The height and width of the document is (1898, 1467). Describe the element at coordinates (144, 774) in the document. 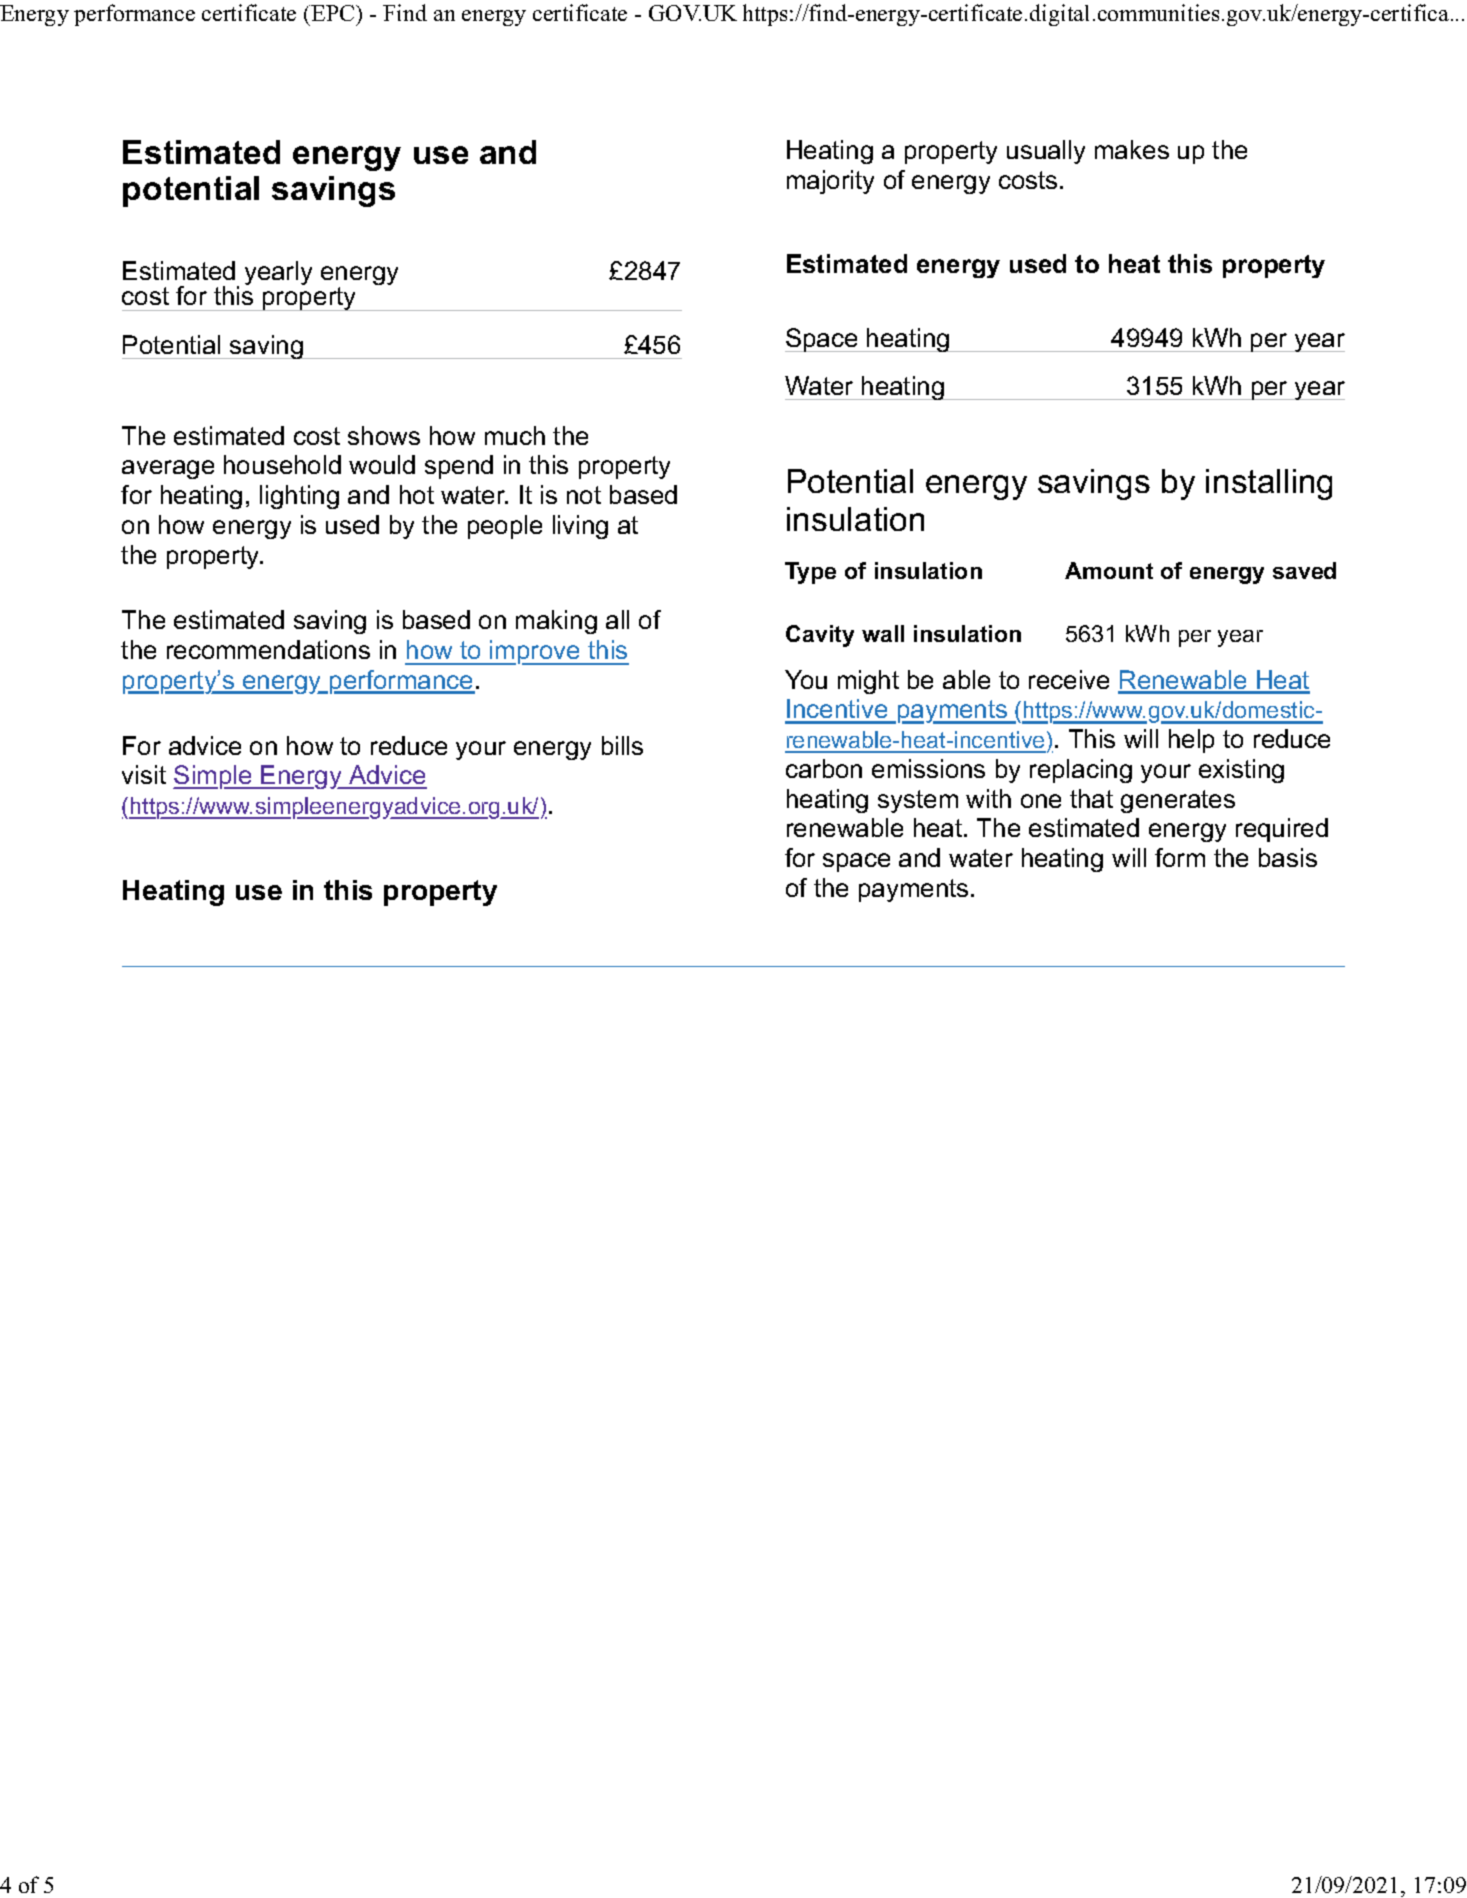

I see `visit` at that location.
